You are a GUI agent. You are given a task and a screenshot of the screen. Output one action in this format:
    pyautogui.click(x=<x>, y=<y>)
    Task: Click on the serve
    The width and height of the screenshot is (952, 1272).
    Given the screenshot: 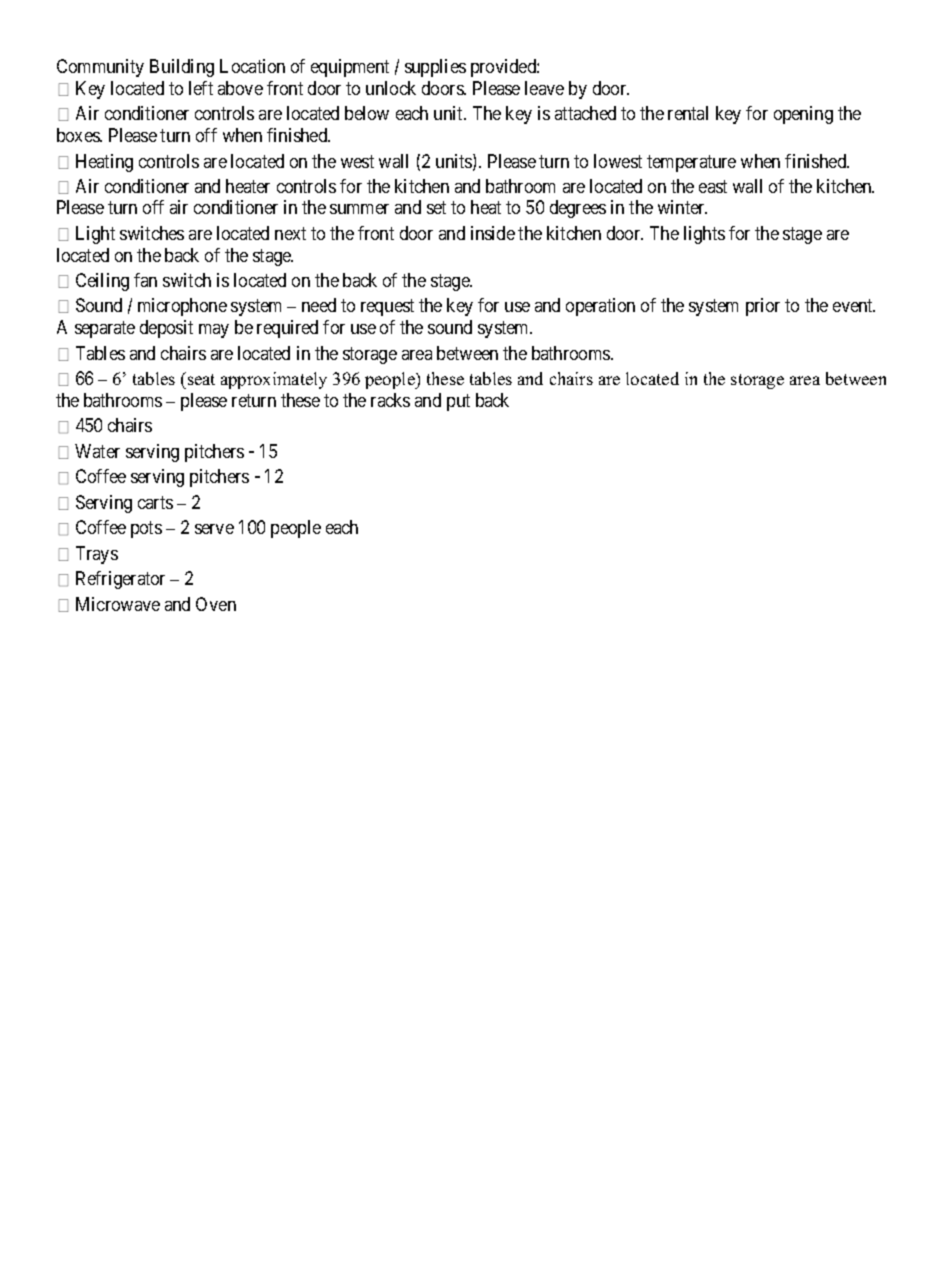 What is the action you would take?
    pyautogui.click(x=214, y=529)
